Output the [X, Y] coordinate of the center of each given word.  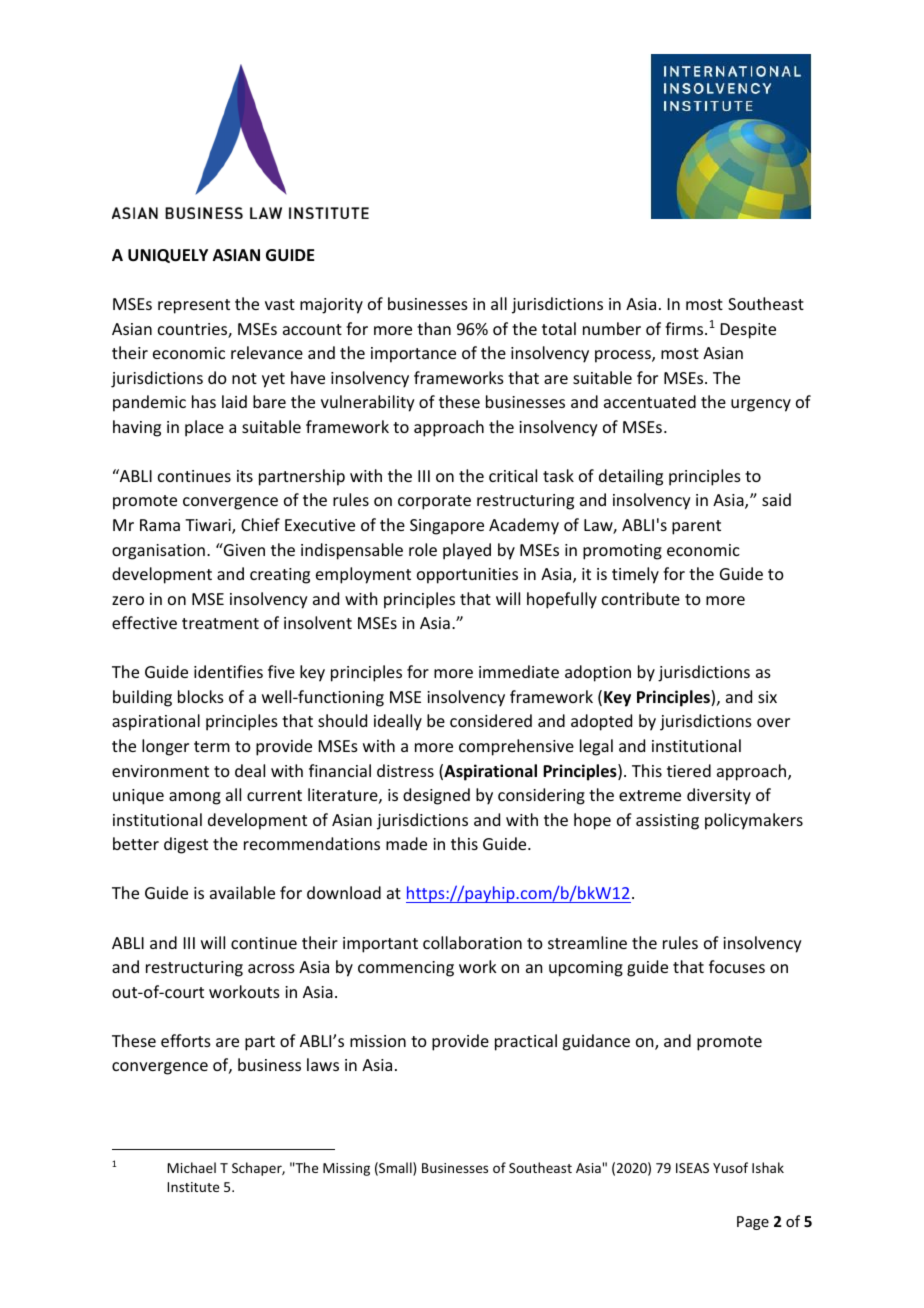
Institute [193, 1187]
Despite [748, 331]
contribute [641, 598]
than [434, 328]
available [242, 892]
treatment [220, 623]
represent [194, 306]
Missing [346, 1169]
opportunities [467, 576]
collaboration [472, 942]
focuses [737, 966]
